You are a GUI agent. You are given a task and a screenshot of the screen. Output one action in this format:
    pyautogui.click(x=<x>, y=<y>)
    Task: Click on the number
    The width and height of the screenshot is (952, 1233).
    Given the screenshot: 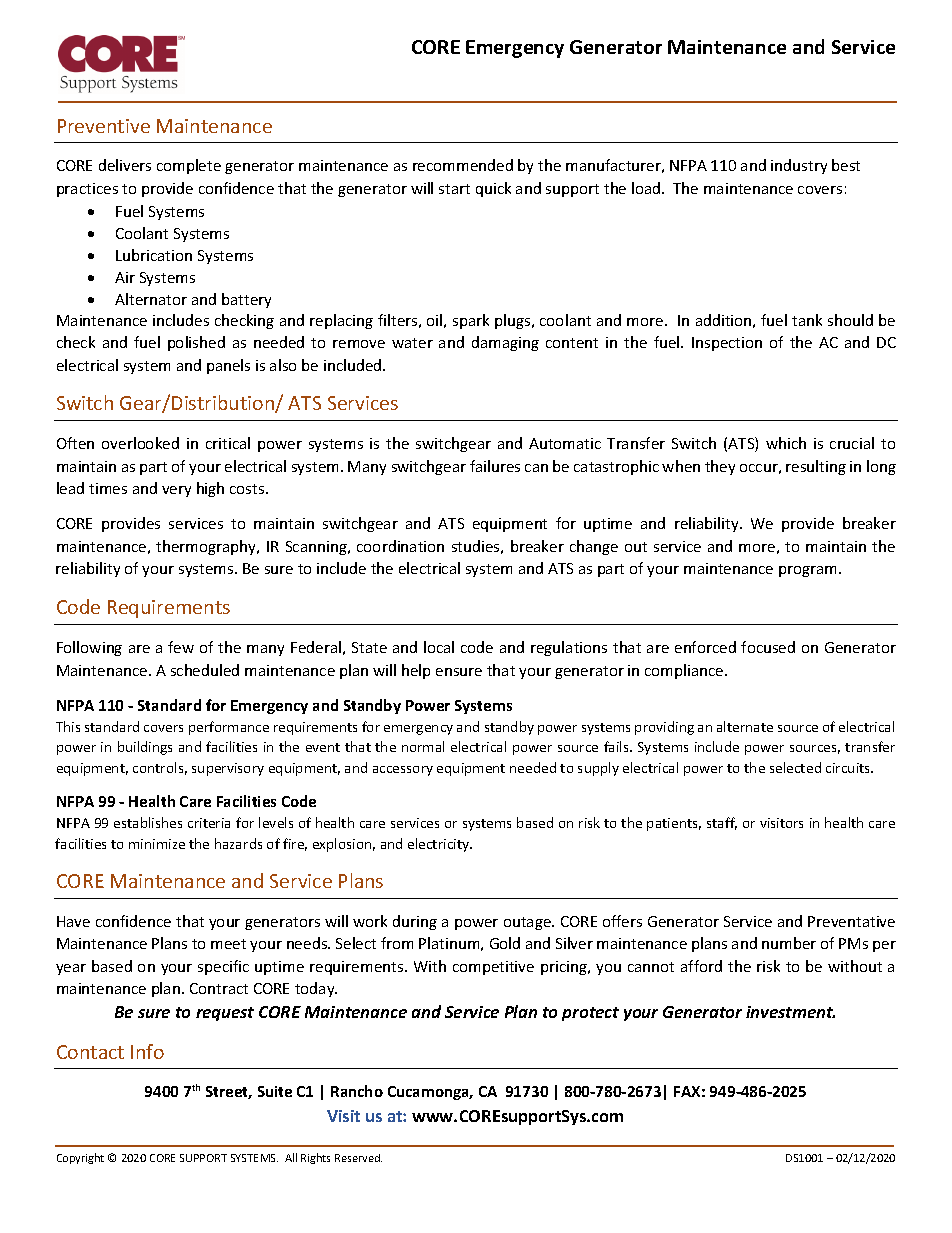 What is the action you would take?
    pyautogui.click(x=789, y=943)
